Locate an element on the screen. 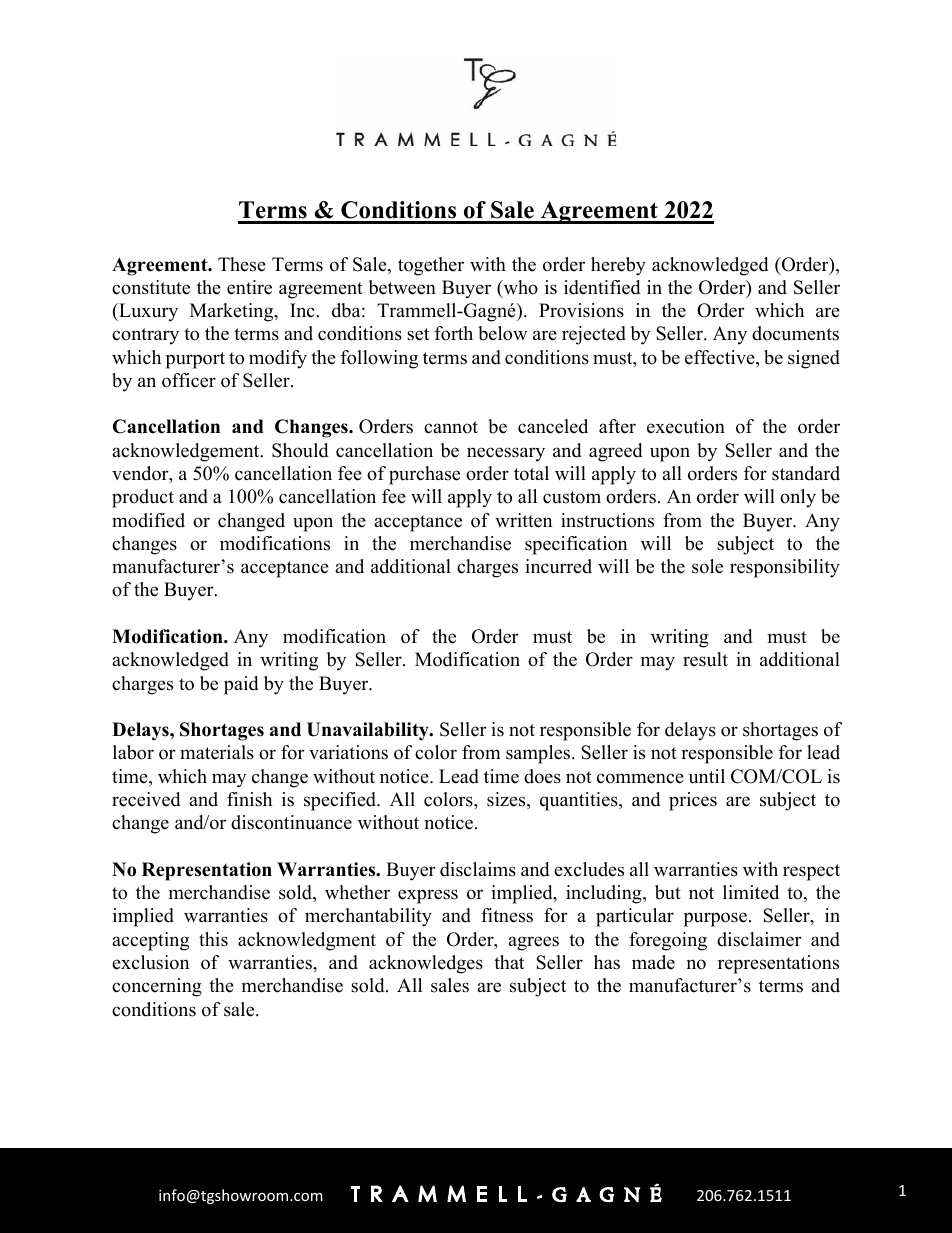 Image resolution: width=952 pixels, height=1233 pixels. necessary is located at coordinates (506, 454).
